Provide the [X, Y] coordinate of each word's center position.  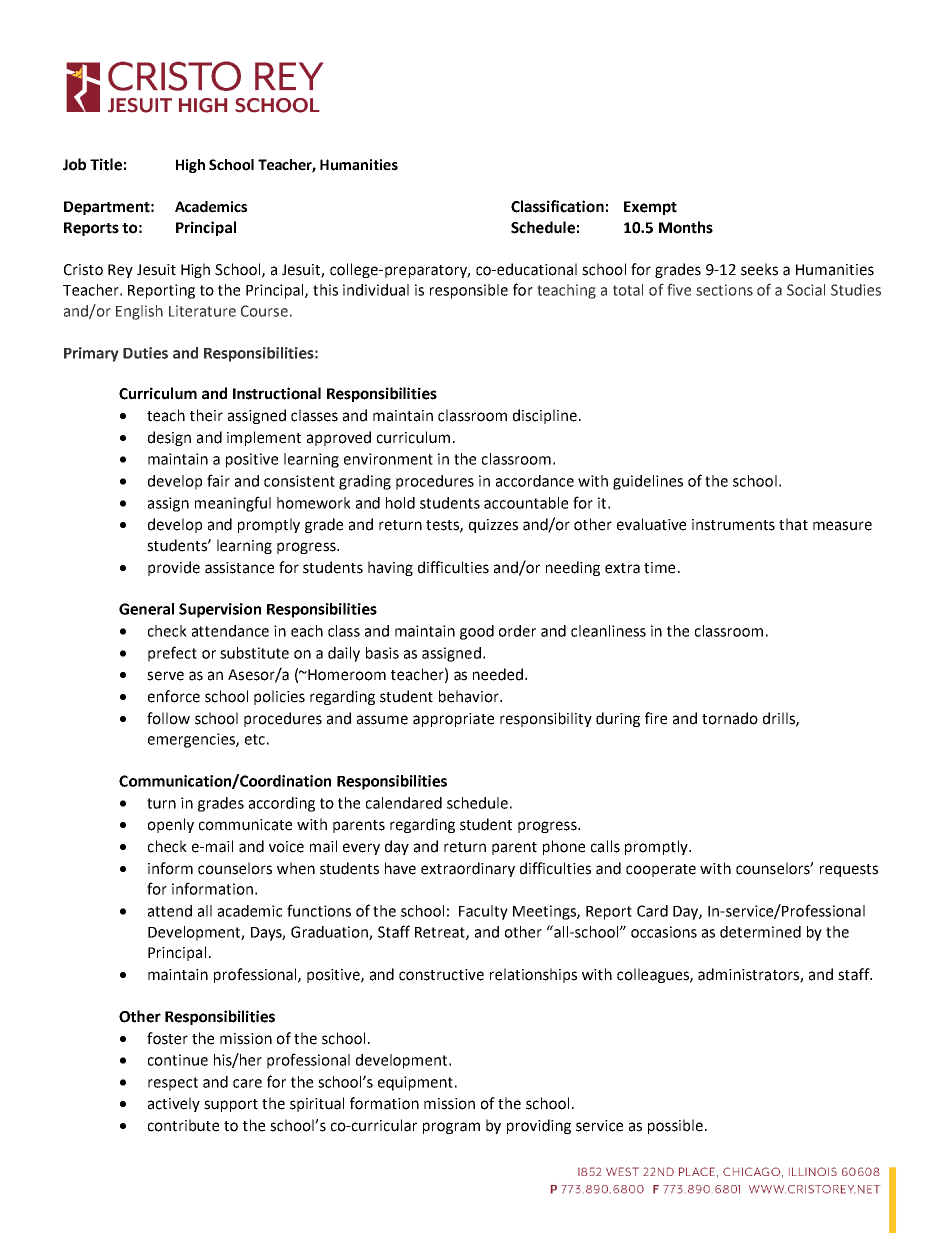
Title [106, 164]
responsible [469, 291]
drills [780, 719]
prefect [172, 654]
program [451, 1128]
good [477, 632]
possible [675, 1126]
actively [174, 1104]
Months [686, 227]
